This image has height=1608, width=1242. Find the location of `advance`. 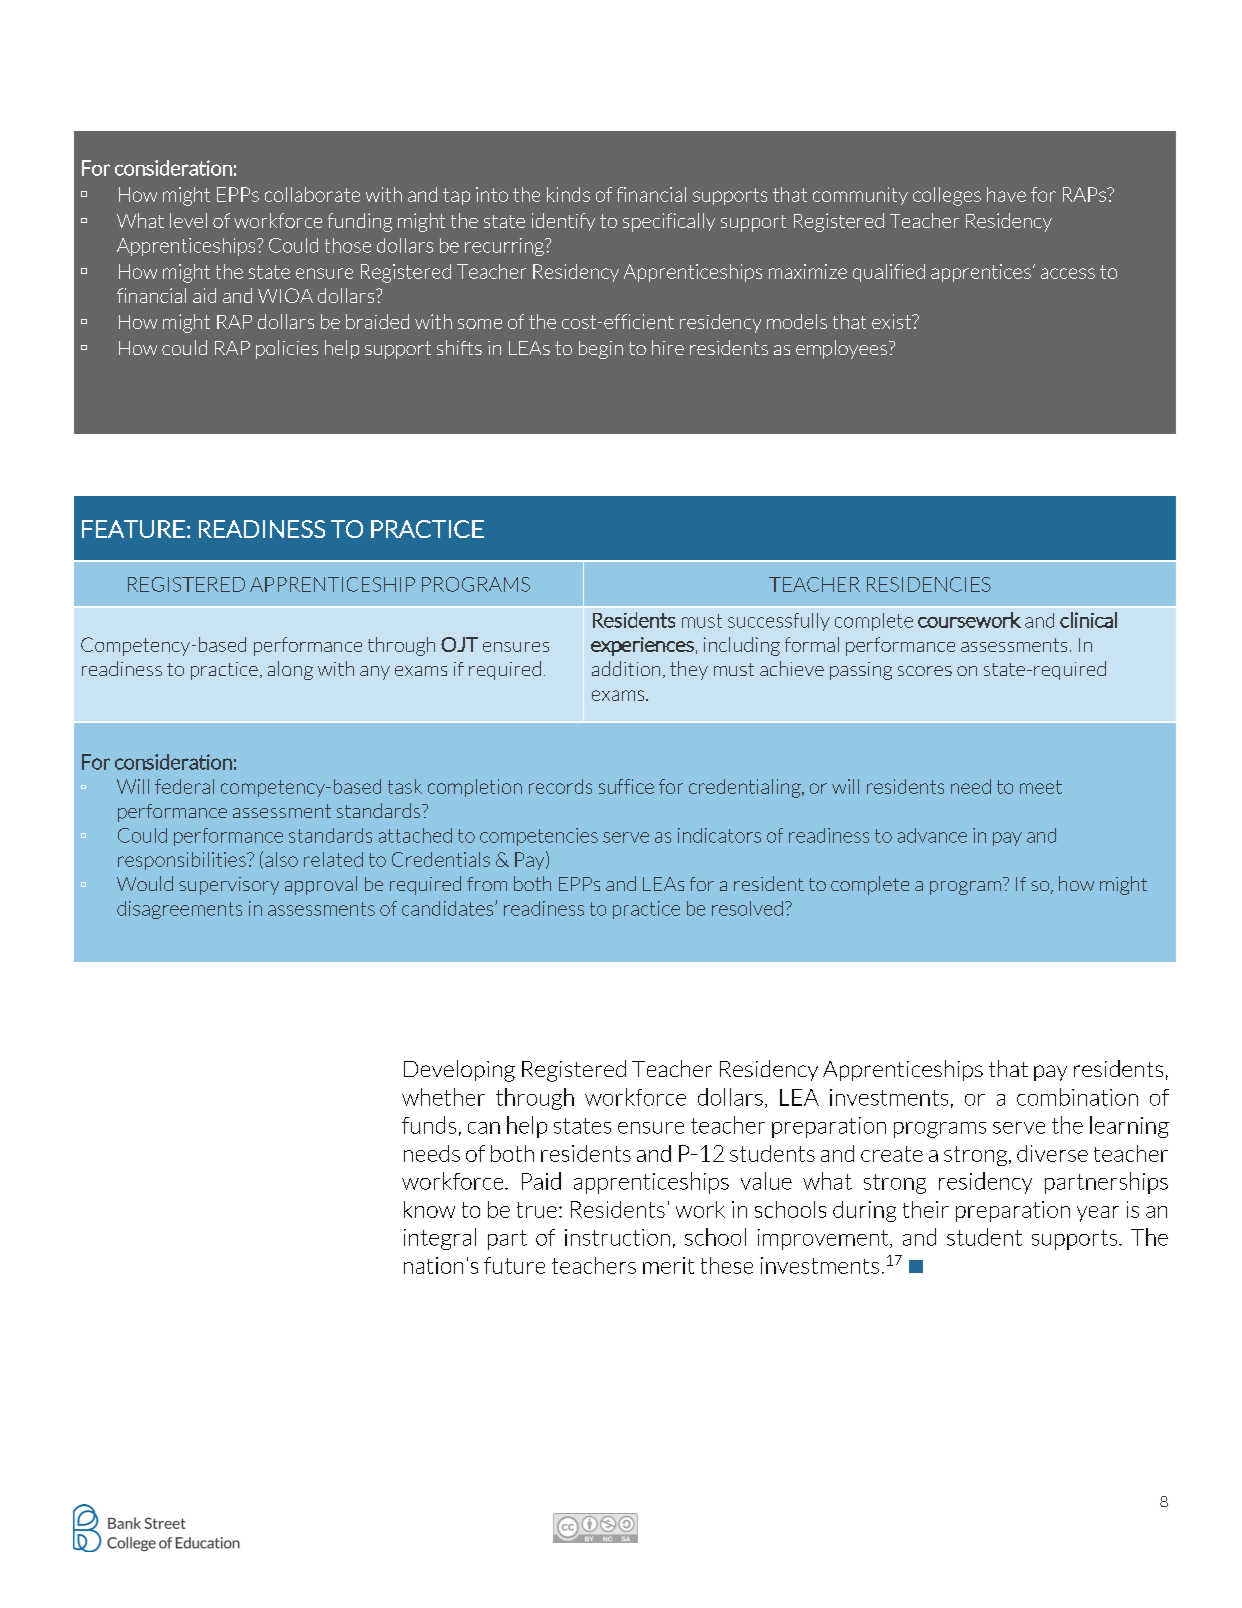

advance is located at coordinates (932, 835).
